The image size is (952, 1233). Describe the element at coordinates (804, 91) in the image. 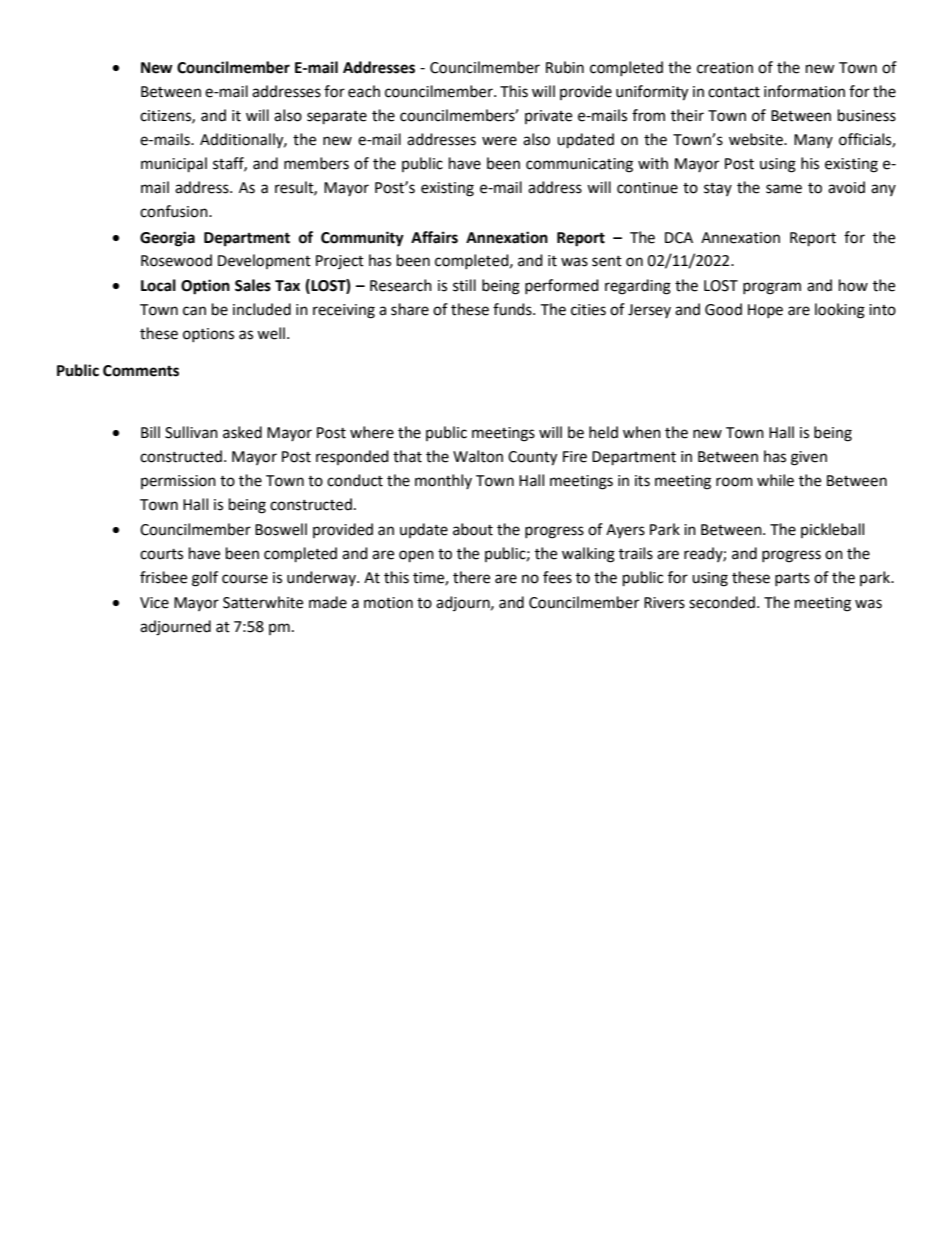

I see `information` at that location.
